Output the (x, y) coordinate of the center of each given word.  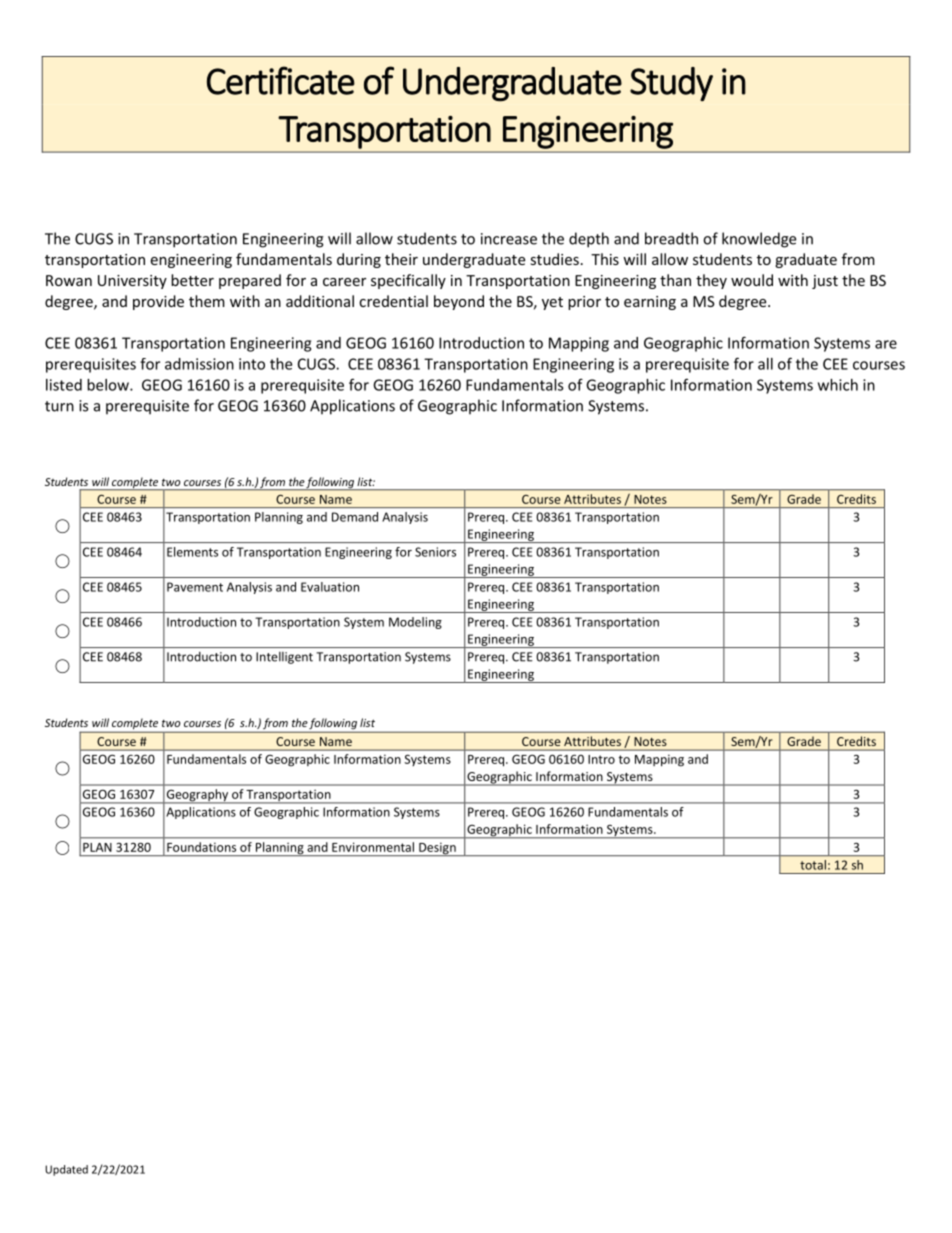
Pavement (195, 587)
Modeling (415, 623)
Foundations (201, 847)
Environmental (373, 847)
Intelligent (284, 658)
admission (199, 364)
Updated (66, 1170)
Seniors (435, 552)
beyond (459, 302)
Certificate (281, 80)
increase (509, 239)
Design (437, 849)
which (838, 385)
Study (671, 84)
